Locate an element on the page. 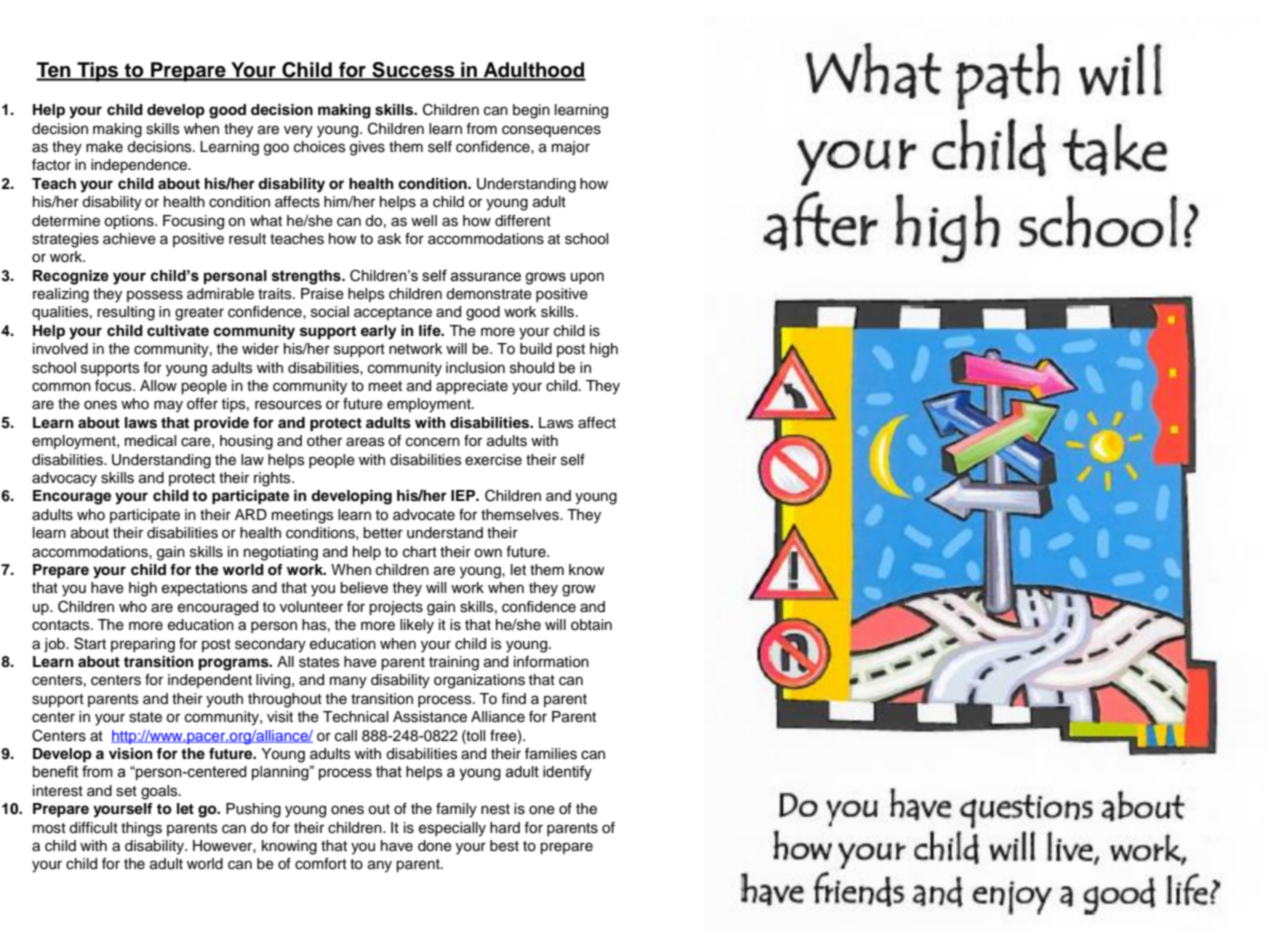 The image size is (1288, 944). Recognize is located at coordinates (71, 277).
